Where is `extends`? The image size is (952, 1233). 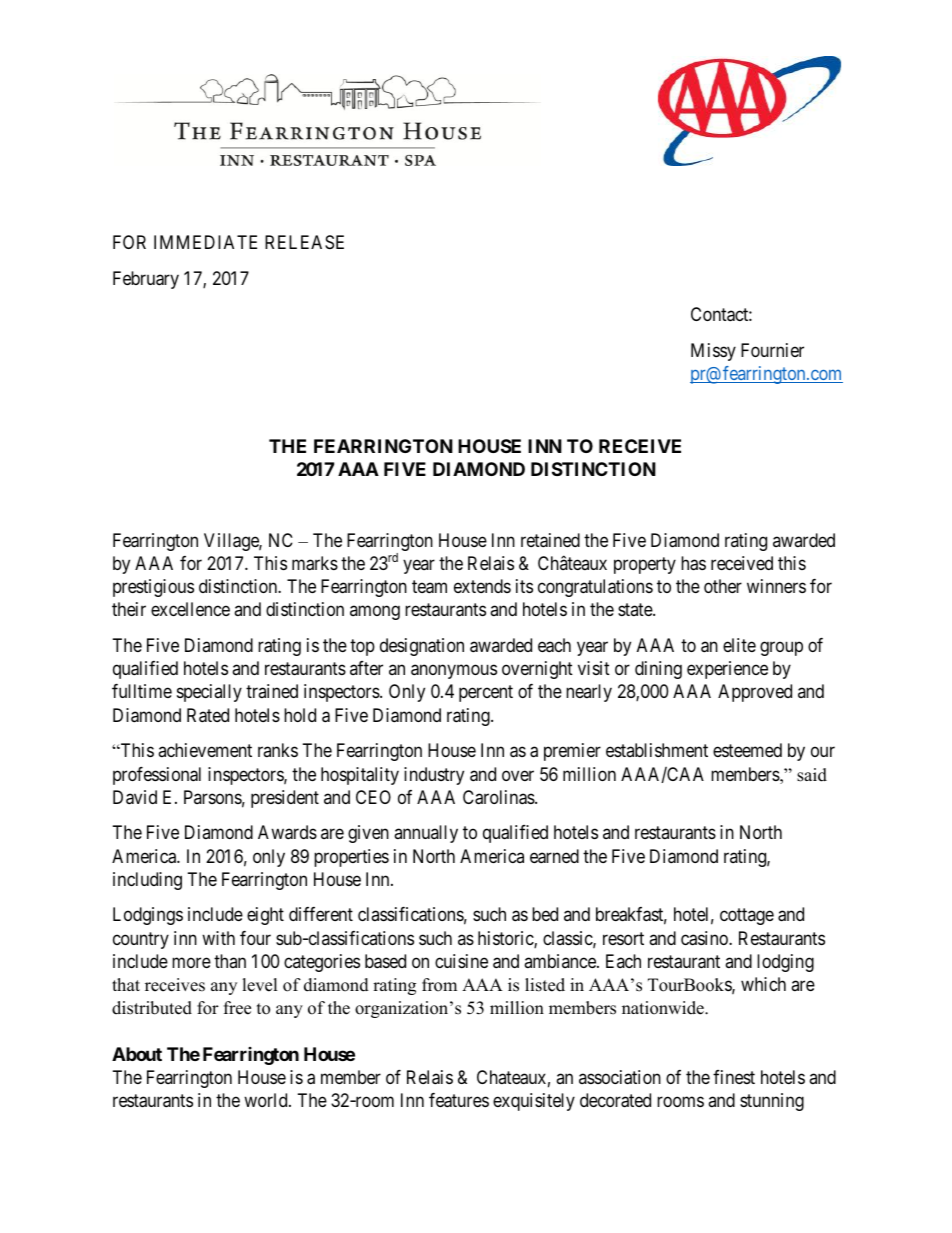 extends is located at coordinates (482, 586).
